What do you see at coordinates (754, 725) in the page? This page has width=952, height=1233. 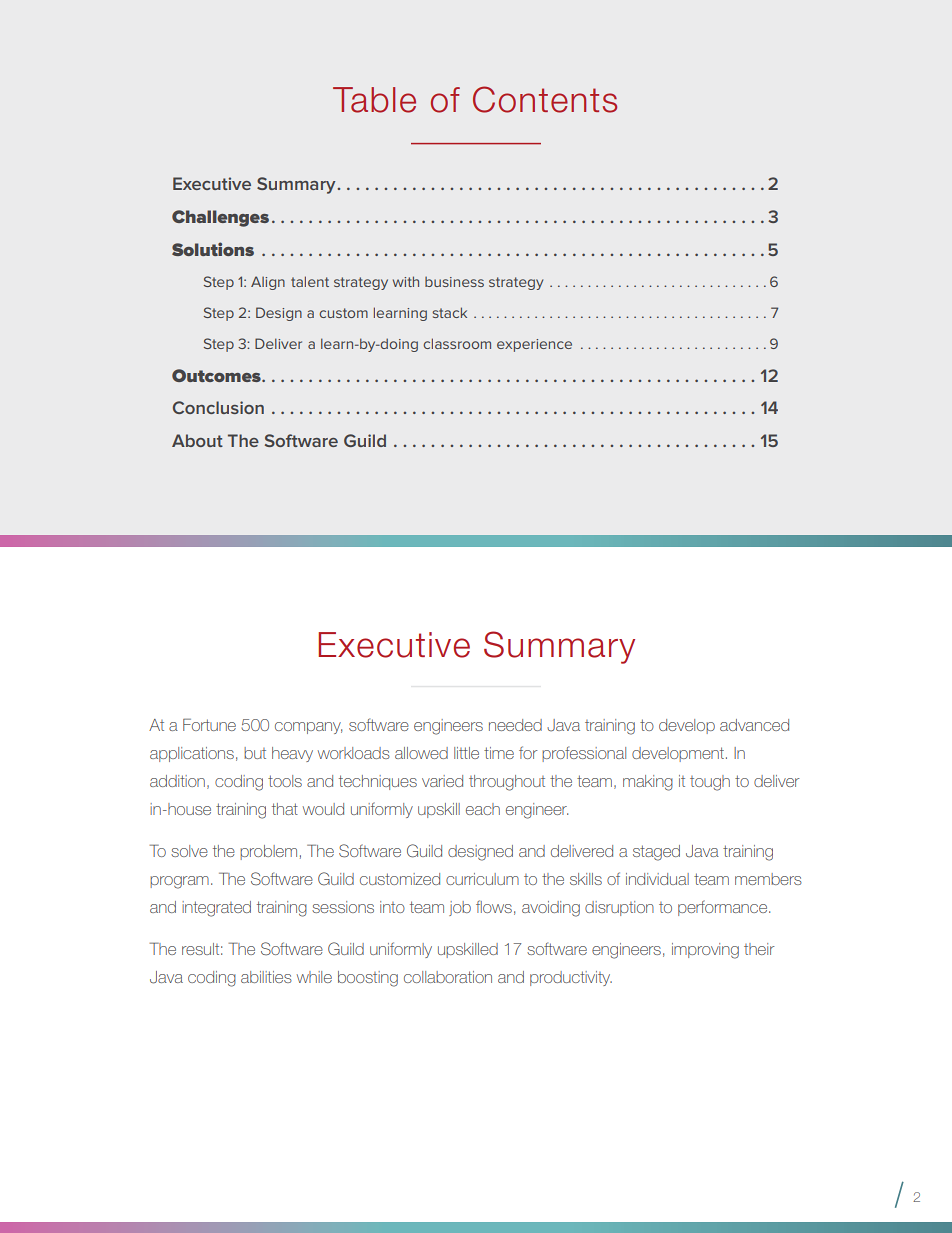 I see `advanced` at bounding box center [754, 725].
